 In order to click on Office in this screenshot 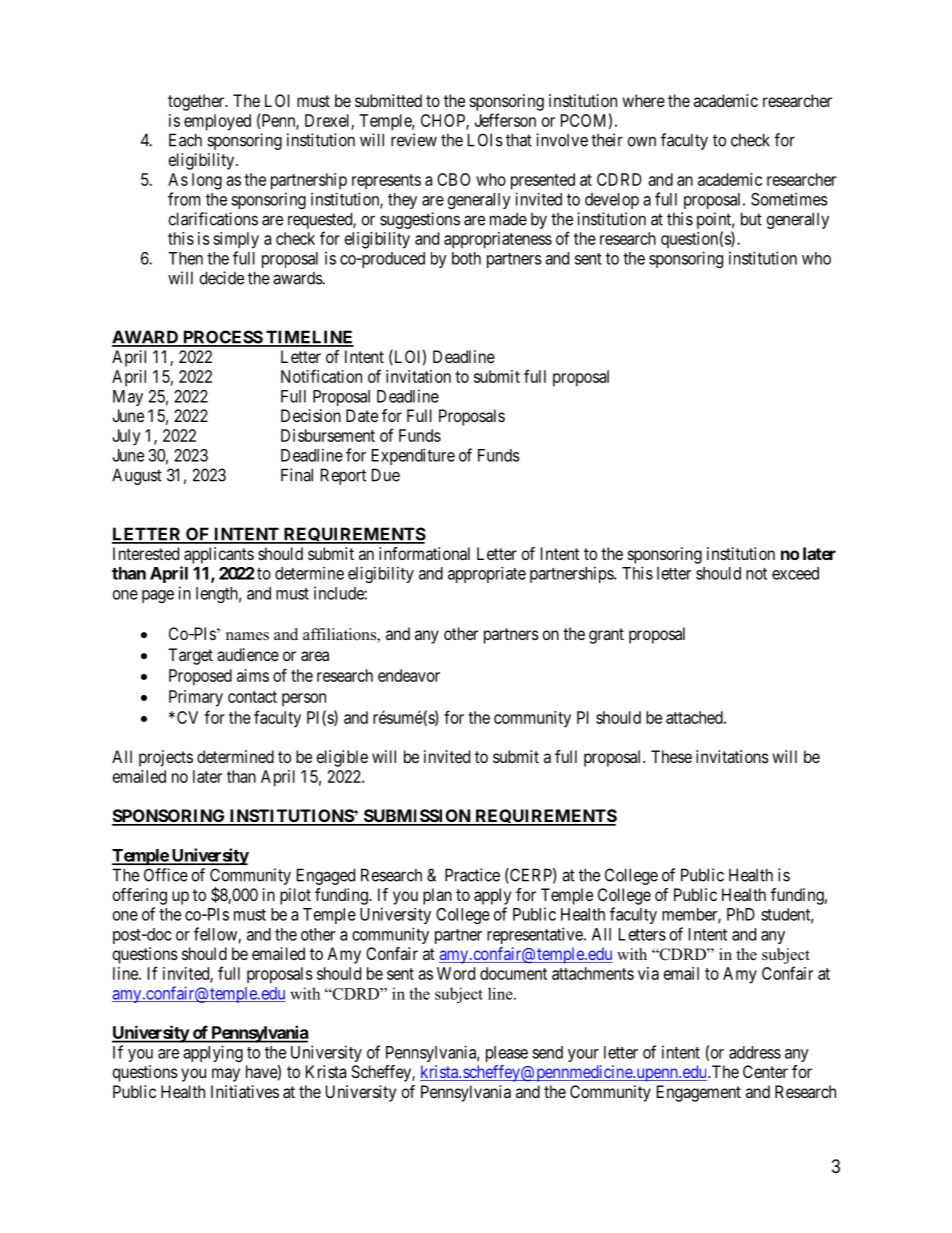, I will do `click(166, 875)`.
